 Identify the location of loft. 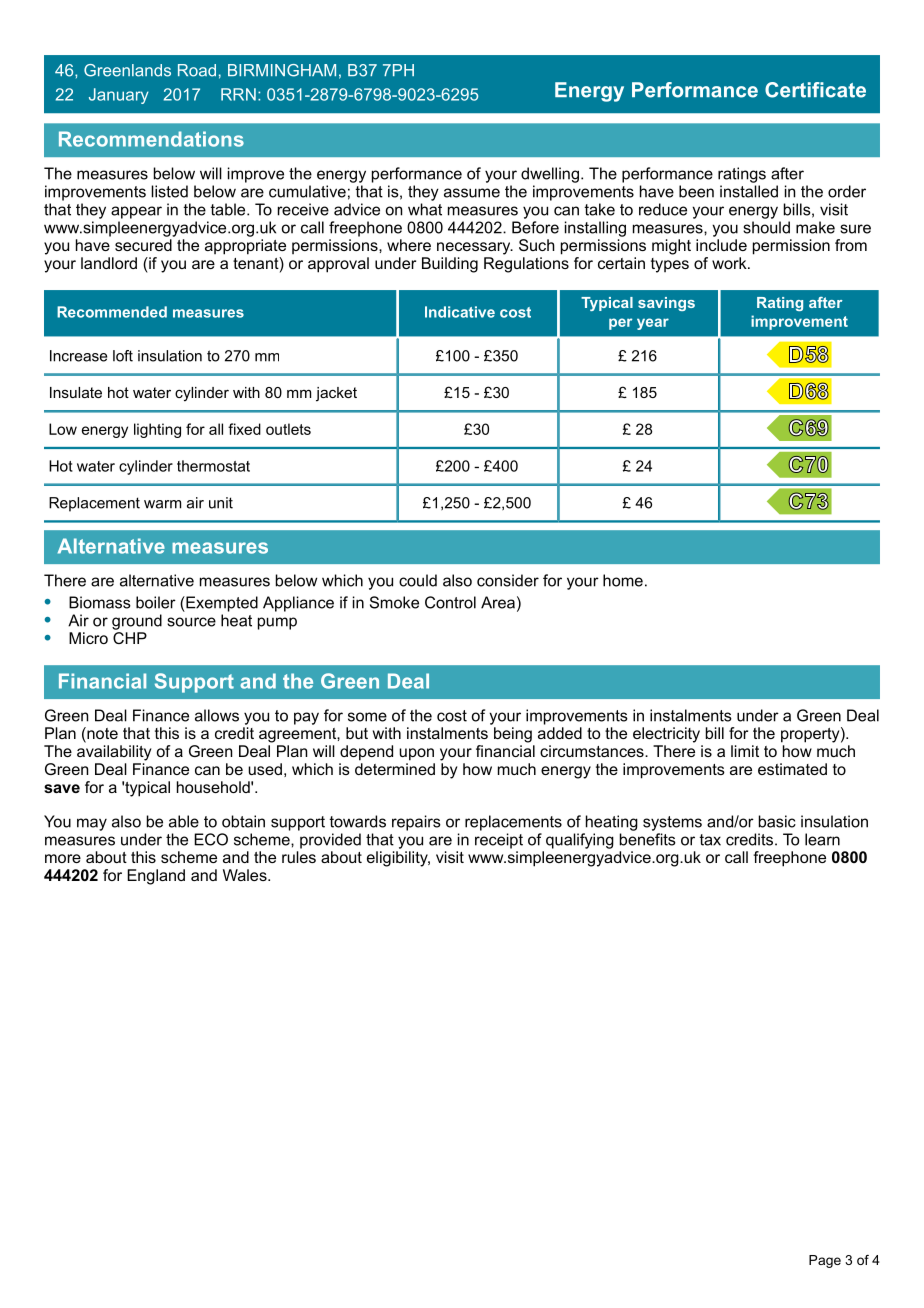
(123, 356).
